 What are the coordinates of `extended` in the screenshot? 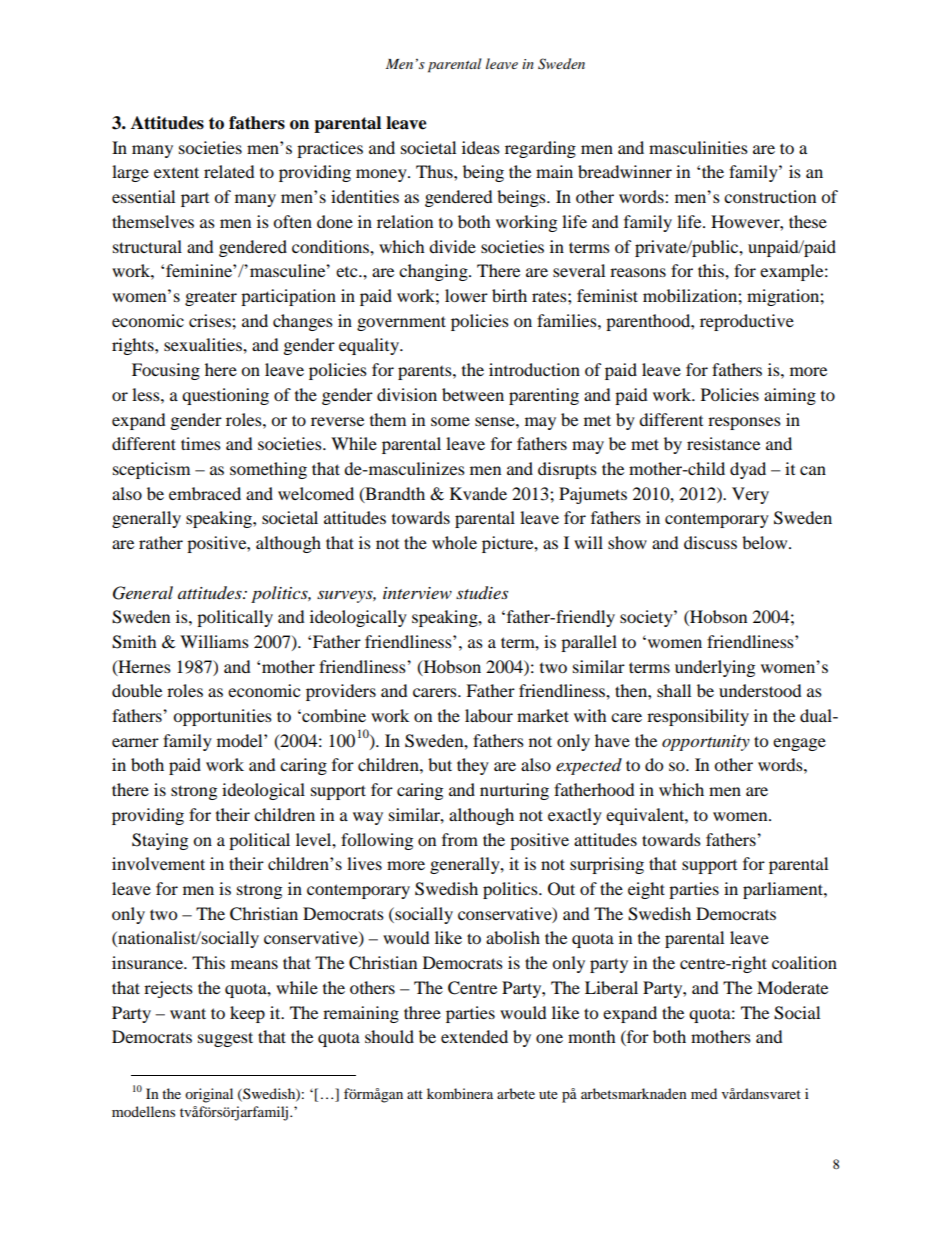 It's located at (474, 1036).
